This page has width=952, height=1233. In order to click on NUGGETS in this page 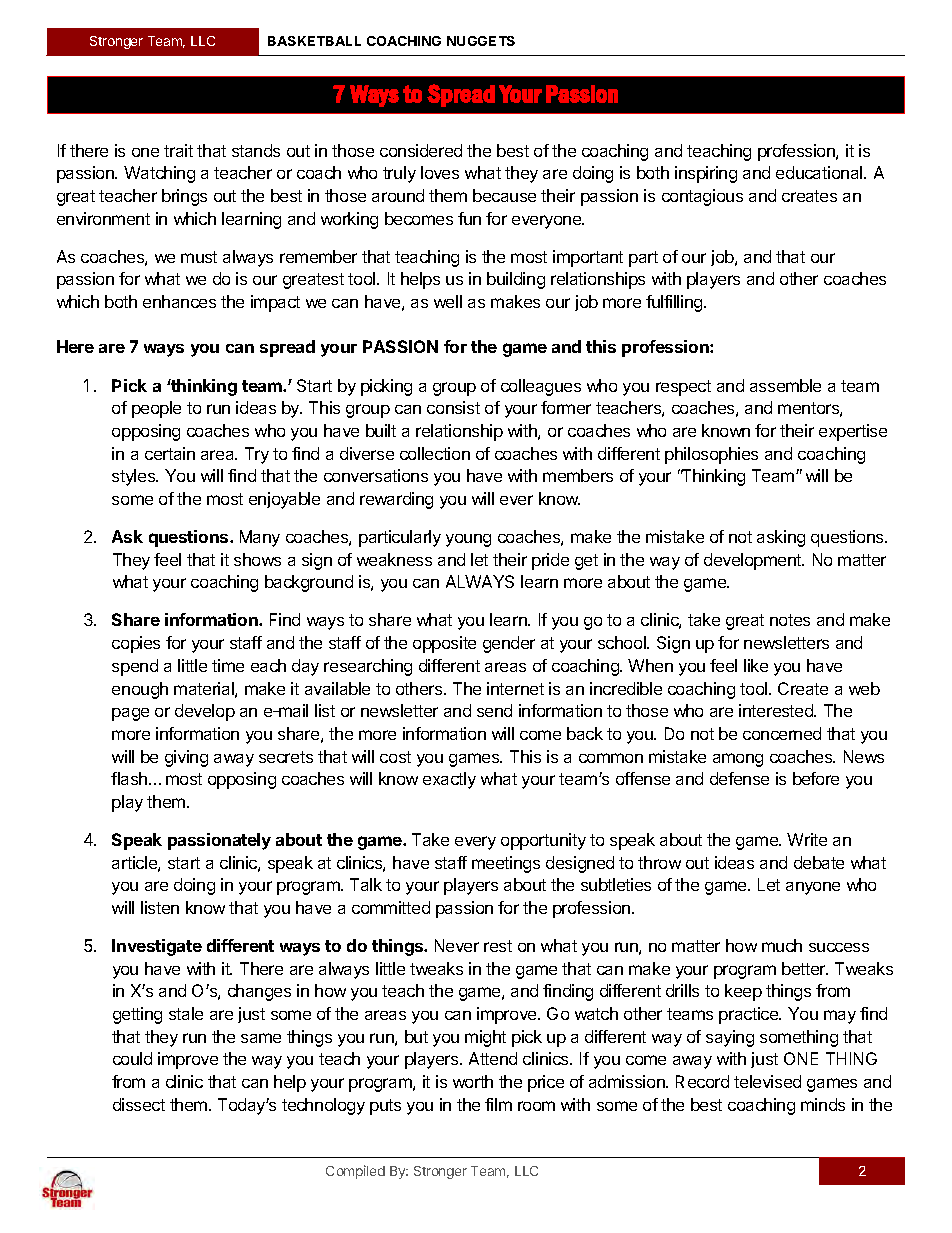, I will do `click(481, 41)`.
